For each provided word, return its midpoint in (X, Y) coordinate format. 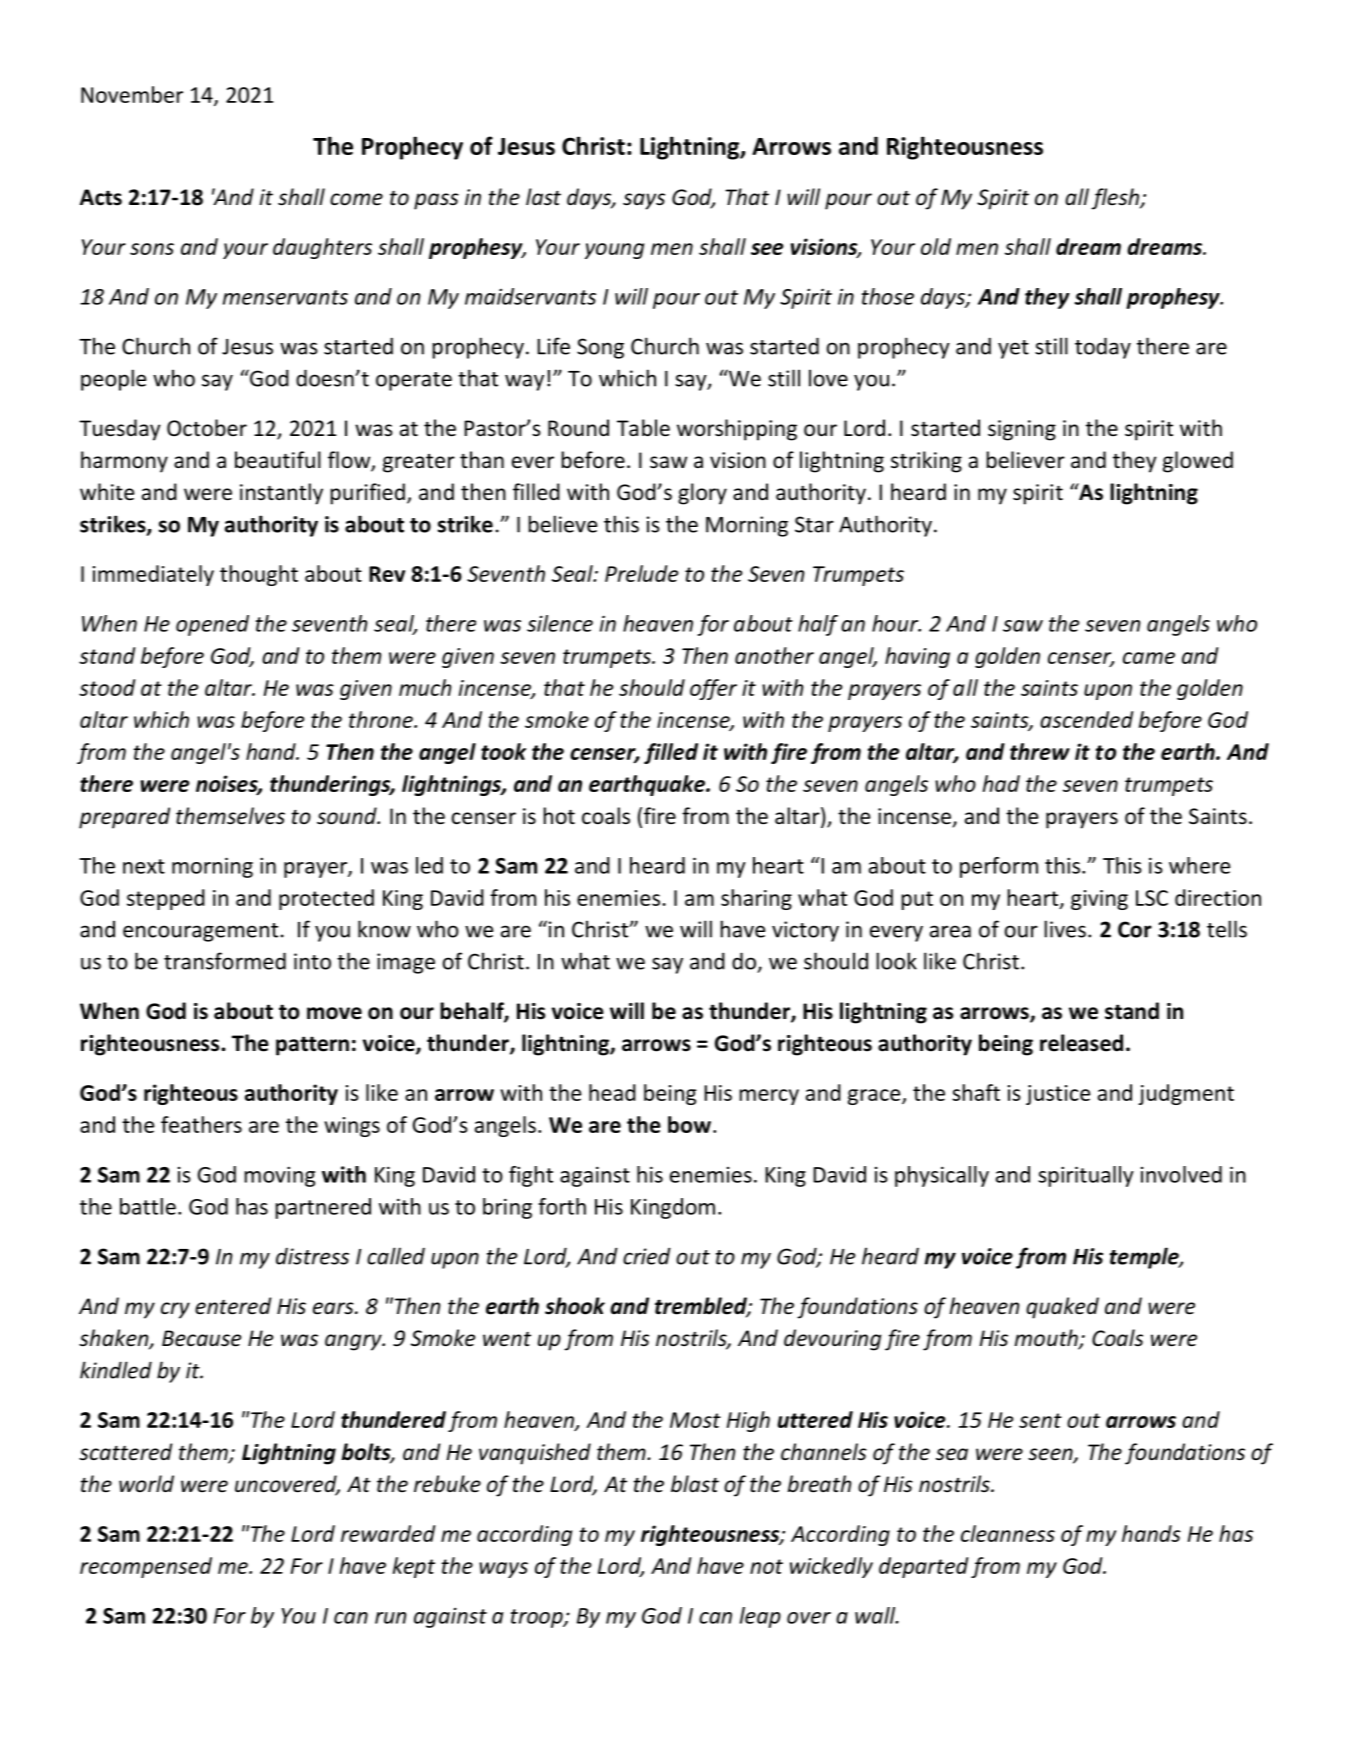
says (644, 201)
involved (1181, 1174)
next (144, 866)
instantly (281, 494)
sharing (756, 899)
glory (702, 494)
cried (647, 1256)
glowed (1198, 462)
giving (1099, 900)
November (132, 94)
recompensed (146, 1567)
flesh (1116, 199)
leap (760, 1617)
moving (280, 1176)
